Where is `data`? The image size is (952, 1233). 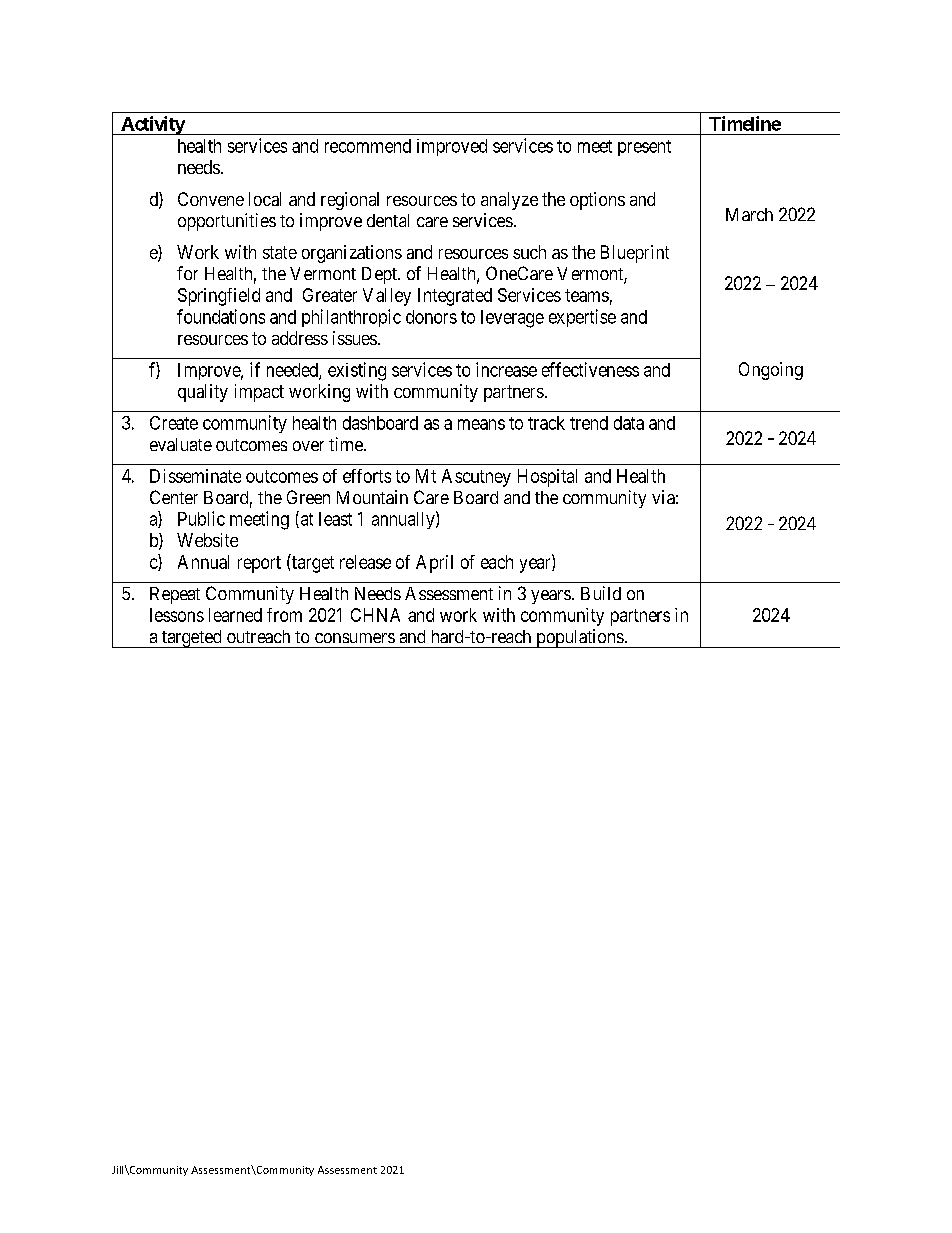 data is located at coordinates (629, 423).
